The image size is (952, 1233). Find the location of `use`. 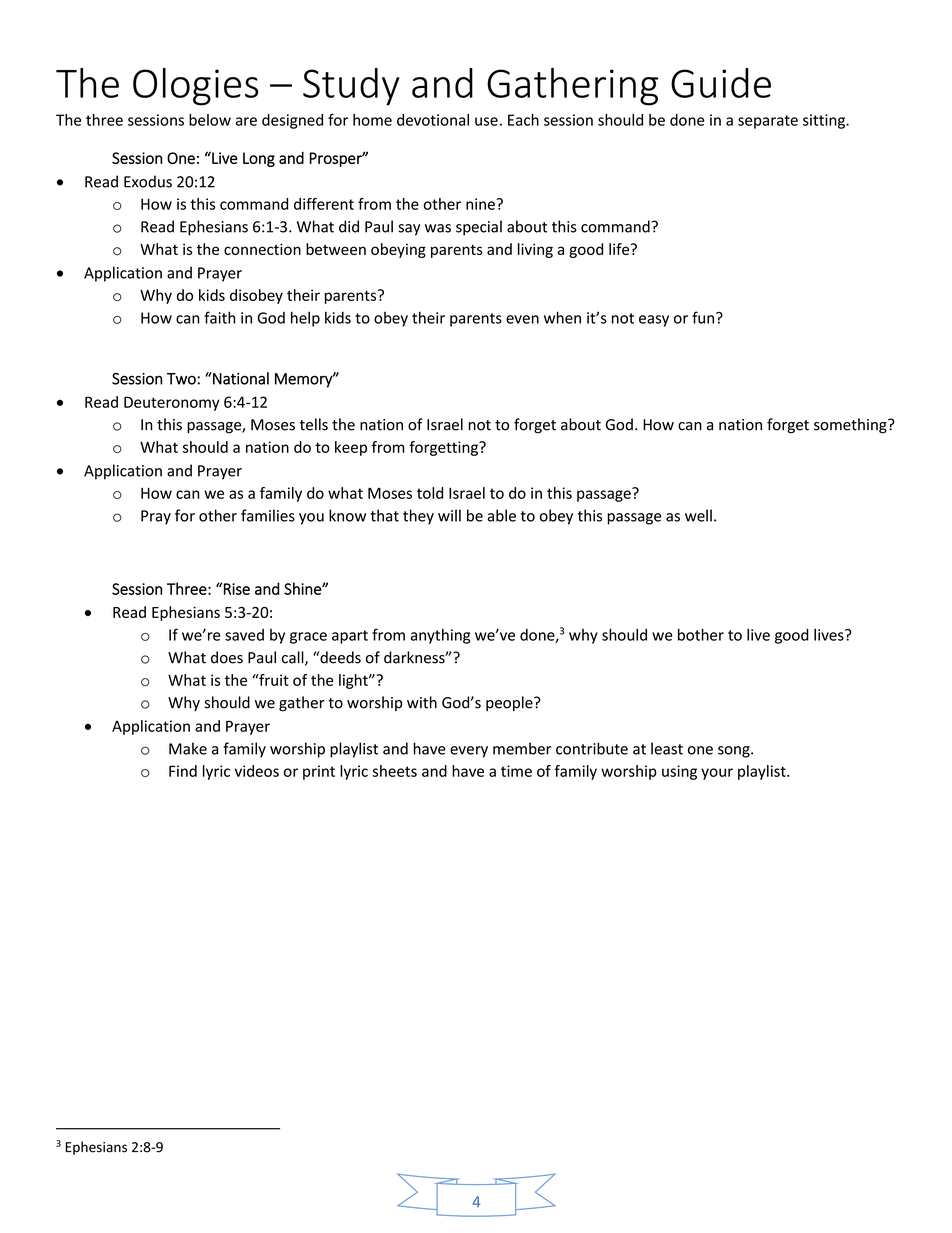

use is located at coordinates (486, 121).
